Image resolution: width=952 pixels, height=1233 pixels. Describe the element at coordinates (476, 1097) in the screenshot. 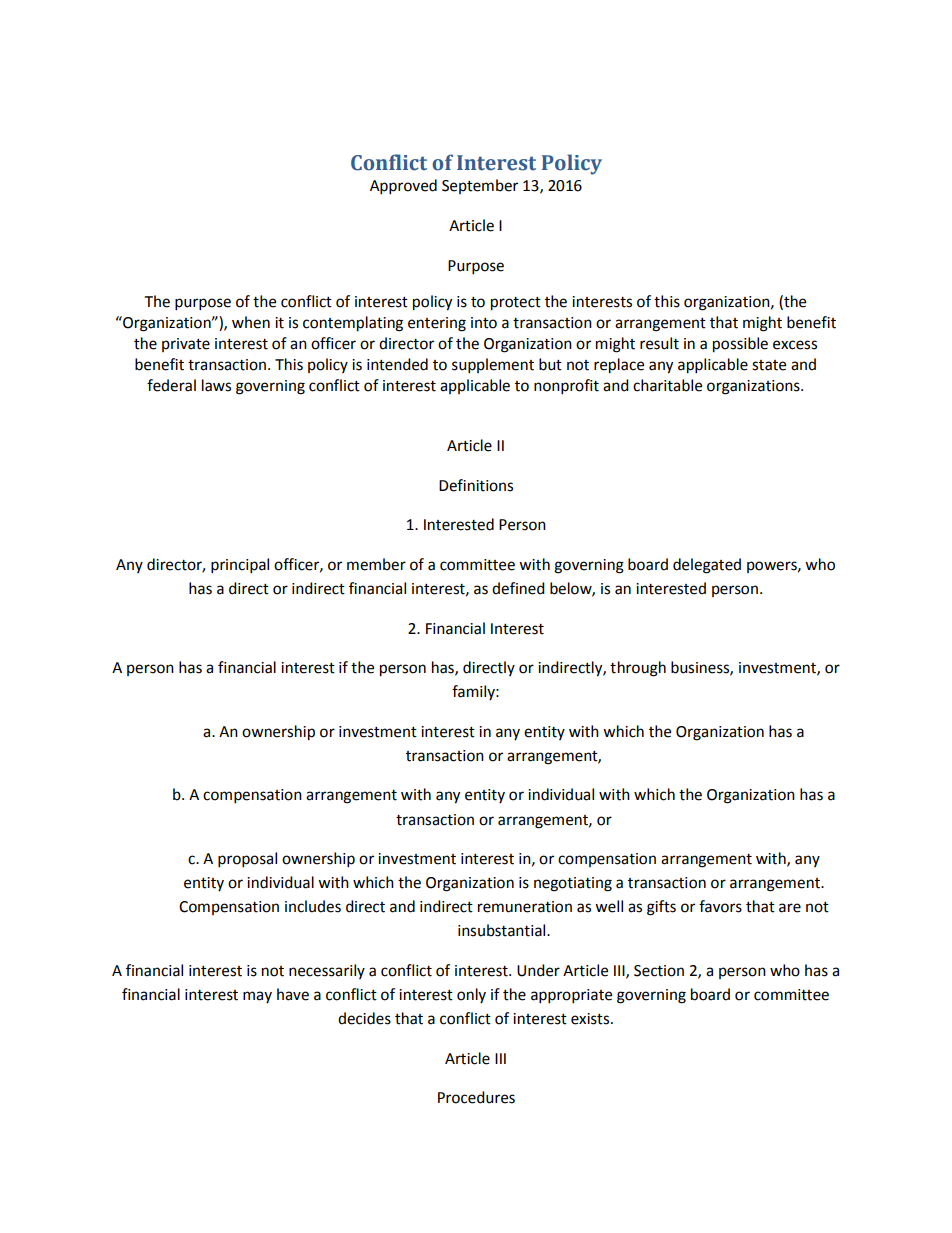

I see `Procedures` at that location.
